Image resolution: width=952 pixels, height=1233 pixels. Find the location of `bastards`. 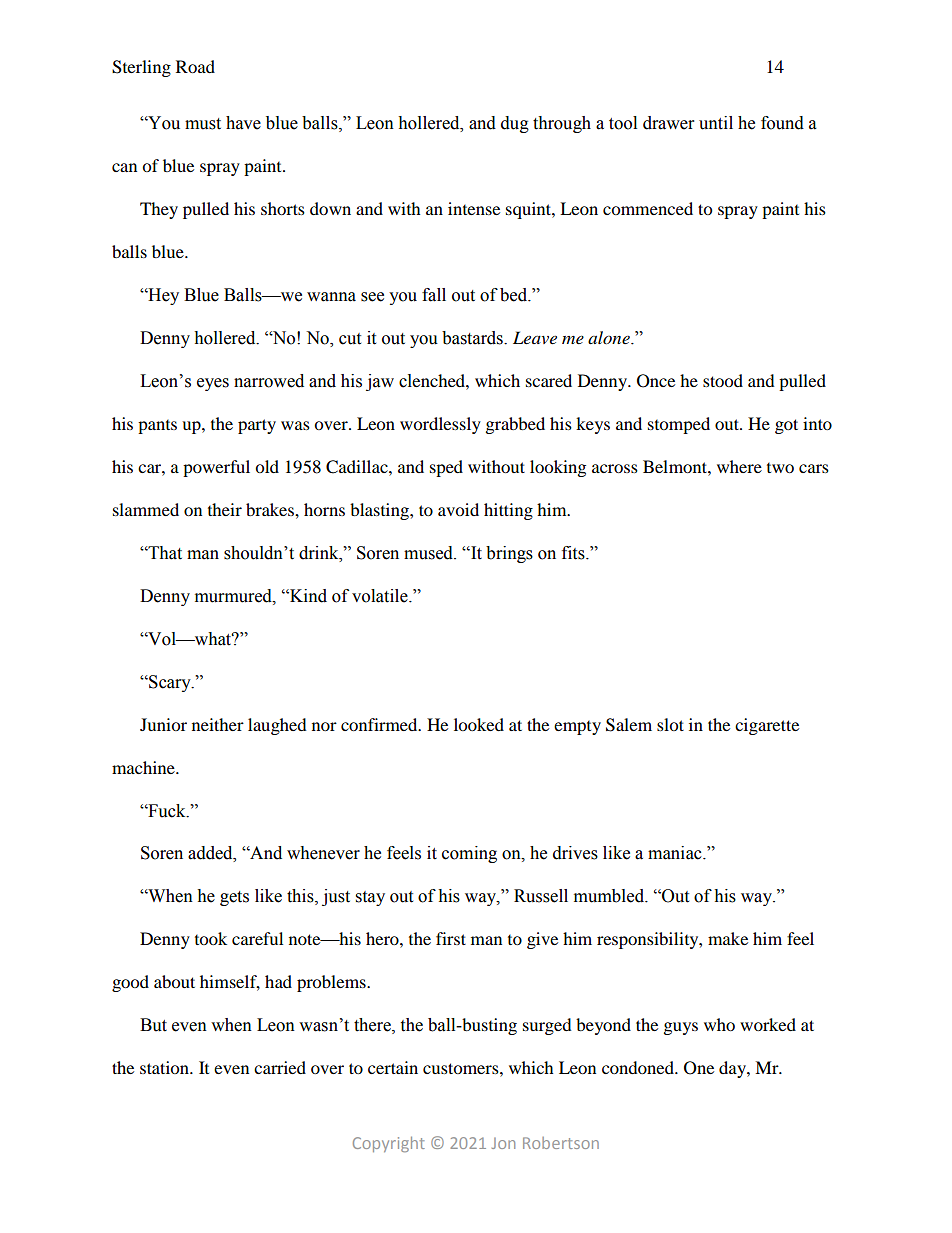

bastards is located at coordinates (473, 338).
